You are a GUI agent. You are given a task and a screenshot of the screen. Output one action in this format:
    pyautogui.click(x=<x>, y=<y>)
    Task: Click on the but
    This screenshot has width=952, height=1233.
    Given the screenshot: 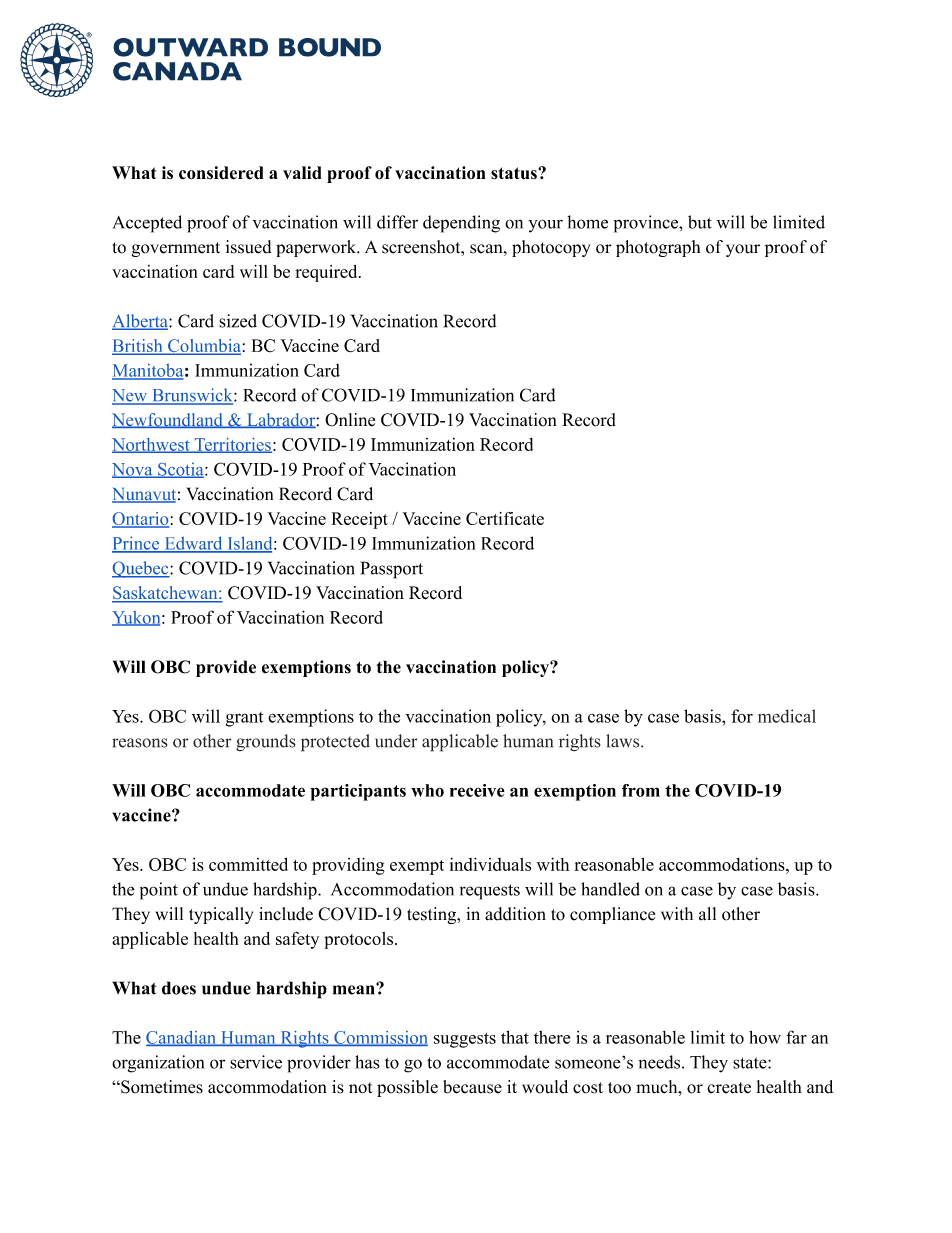 What is the action you would take?
    pyautogui.click(x=700, y=222)
